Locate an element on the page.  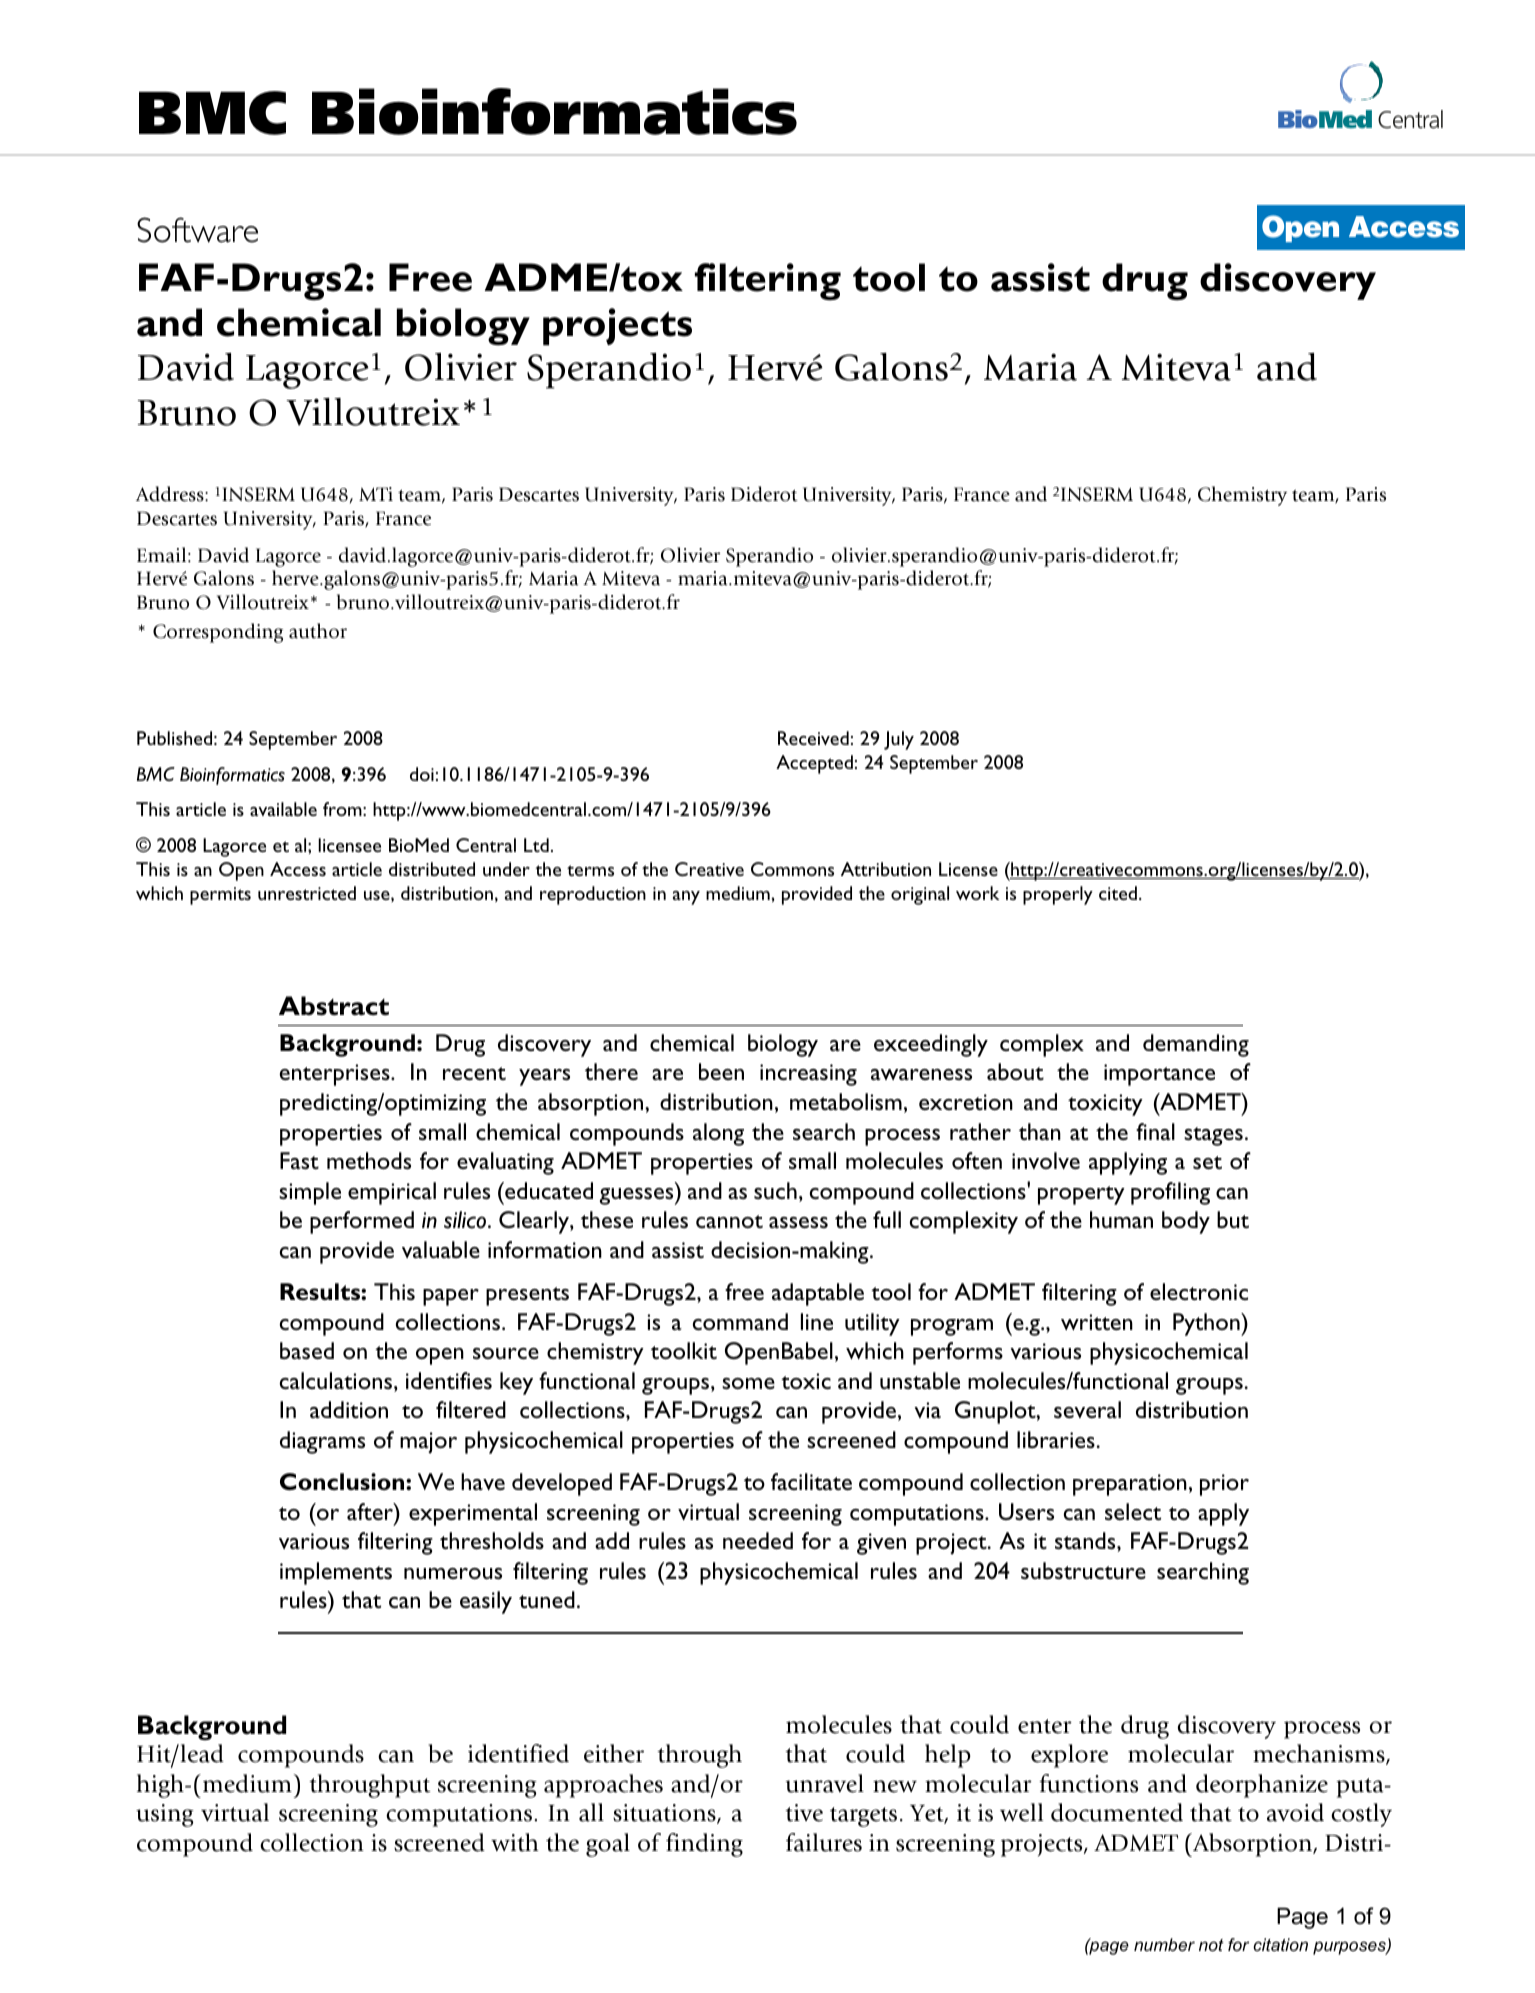
Software is located at coordinates (197, 230).
